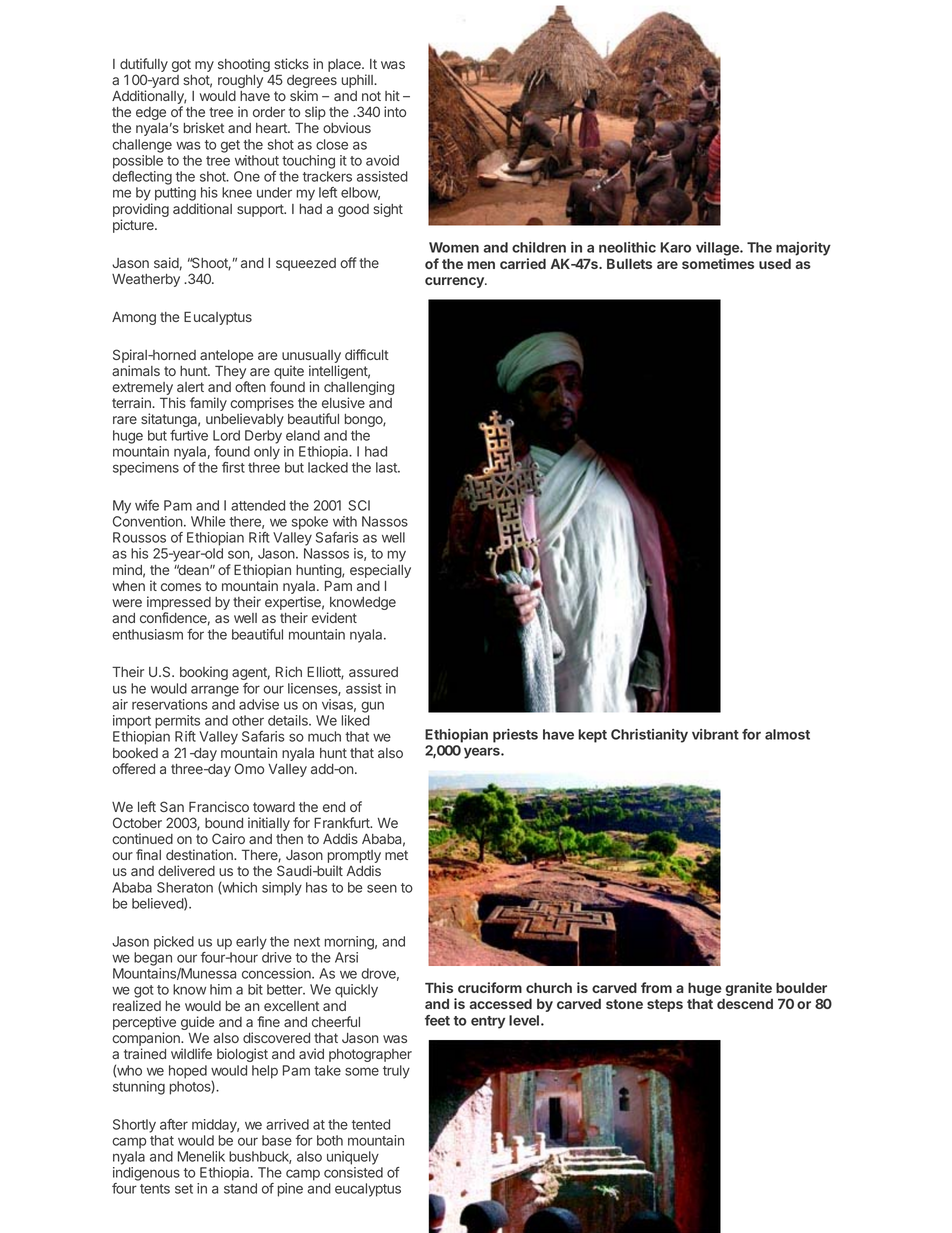 This document has width=952, height=1233. Describe the element at coordinates (715, 734) in the document. I see `vibrant` at that location.
